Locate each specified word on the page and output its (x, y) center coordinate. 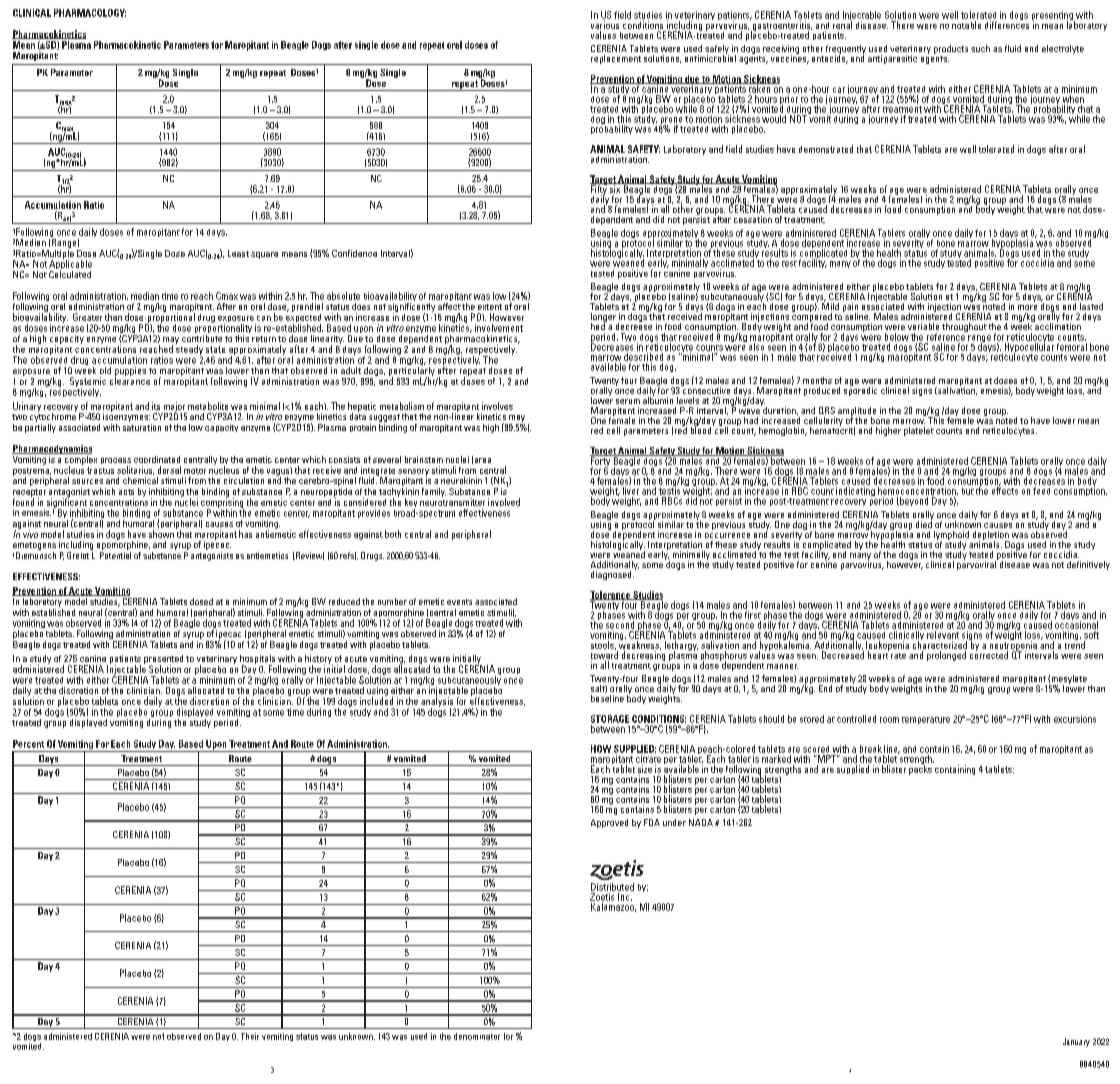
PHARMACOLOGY (90, 13)
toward (604, 654)
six (615, 188)
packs (920, 769)
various (605, 25)
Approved (609, 823)
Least (238, 253)
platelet (919, 431)
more (1027, 307)
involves (497, 406)
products (951, 51)
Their (250, 1036)
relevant (943, 635)
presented (163, 660)
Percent (28, 744)
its (156, 406)
